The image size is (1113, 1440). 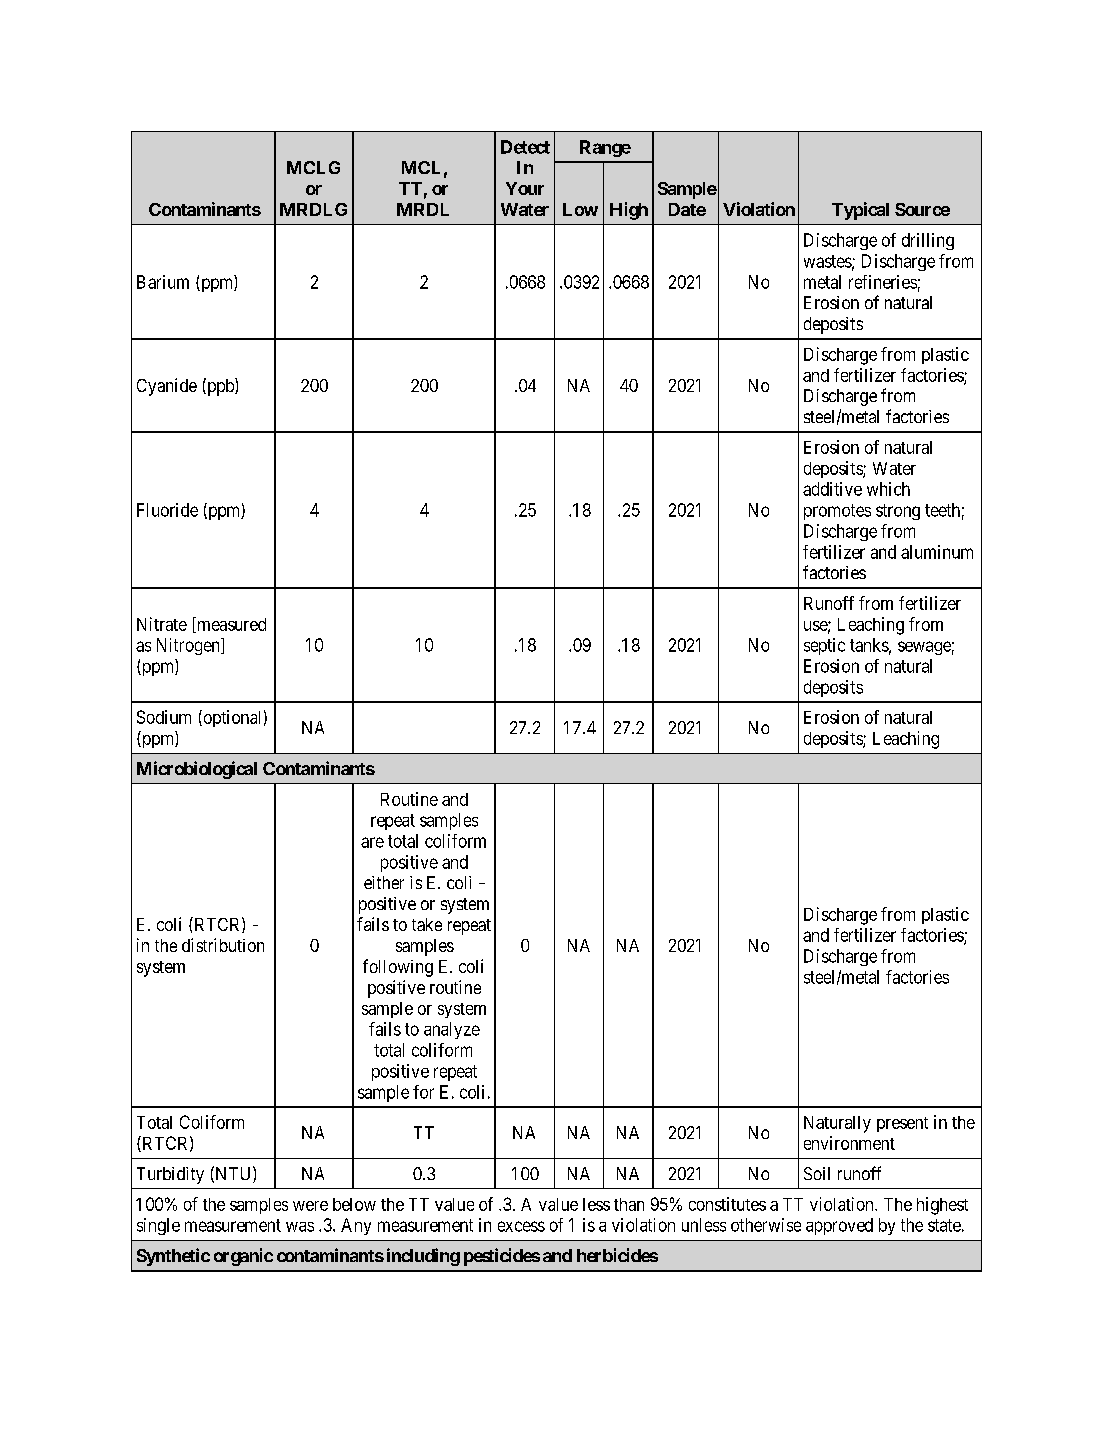 What do you see at coordinates (837, 512) in the page?
I see `promotes` at bounding box center [837, 512].
